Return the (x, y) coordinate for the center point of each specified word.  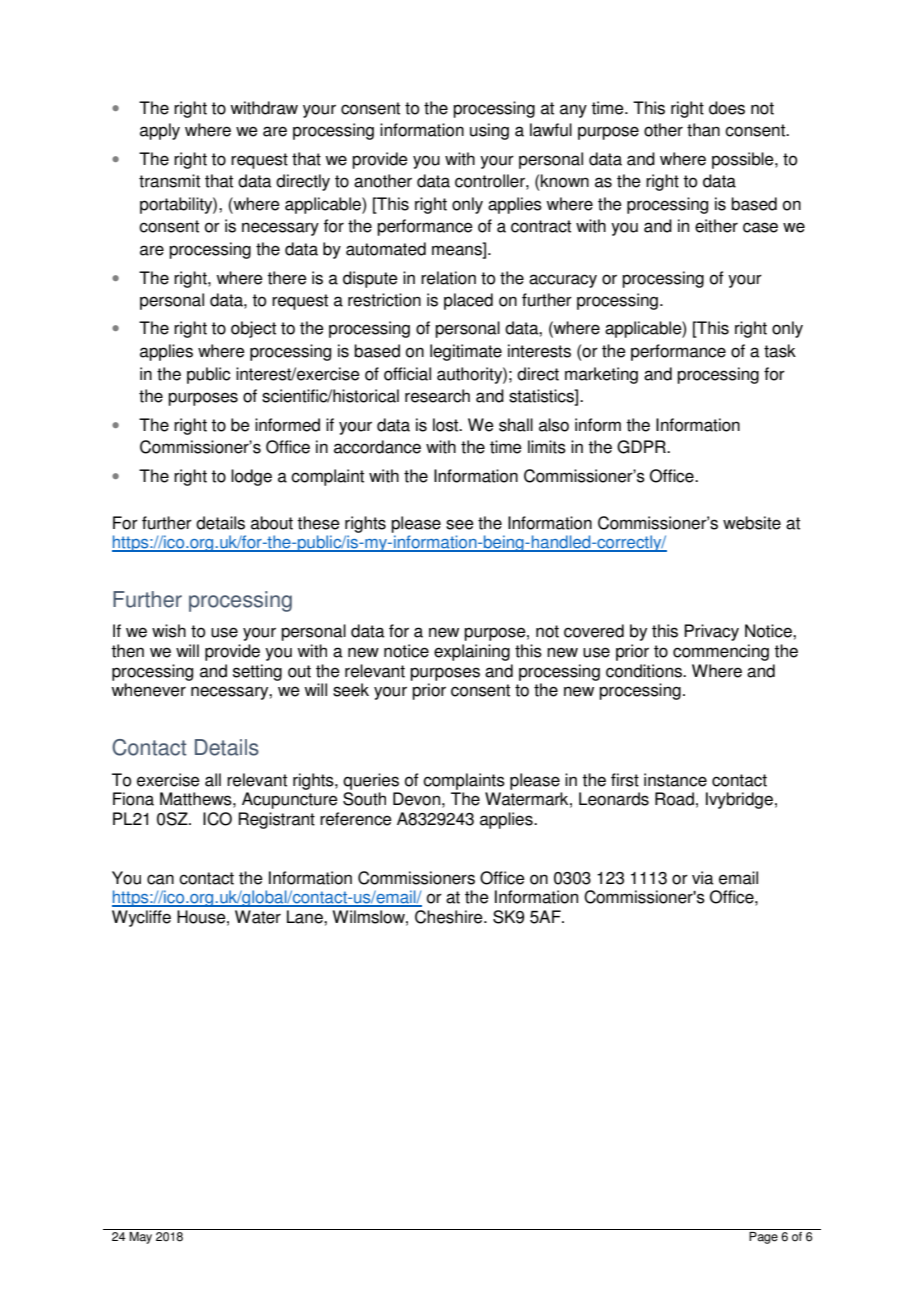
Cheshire (450, 917)
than (703, 130)
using (489, 131)
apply (160, 131)
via (703, 878)
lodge (251, 477)
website (752, 523)
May (141, 1238)
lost (447, 425)
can (160, 879)
